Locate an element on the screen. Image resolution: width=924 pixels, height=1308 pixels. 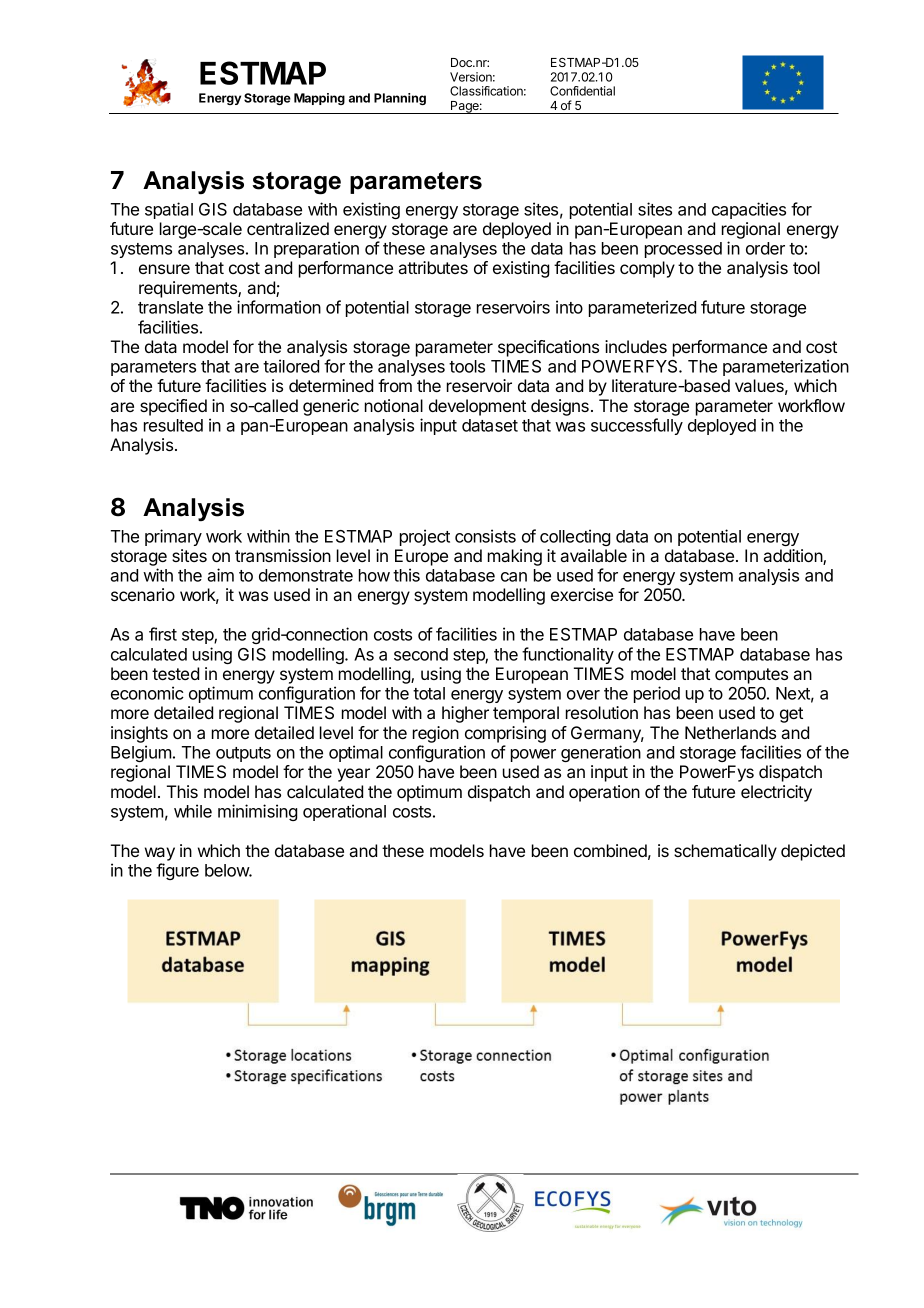
second is located at coordinates (421, 654).
